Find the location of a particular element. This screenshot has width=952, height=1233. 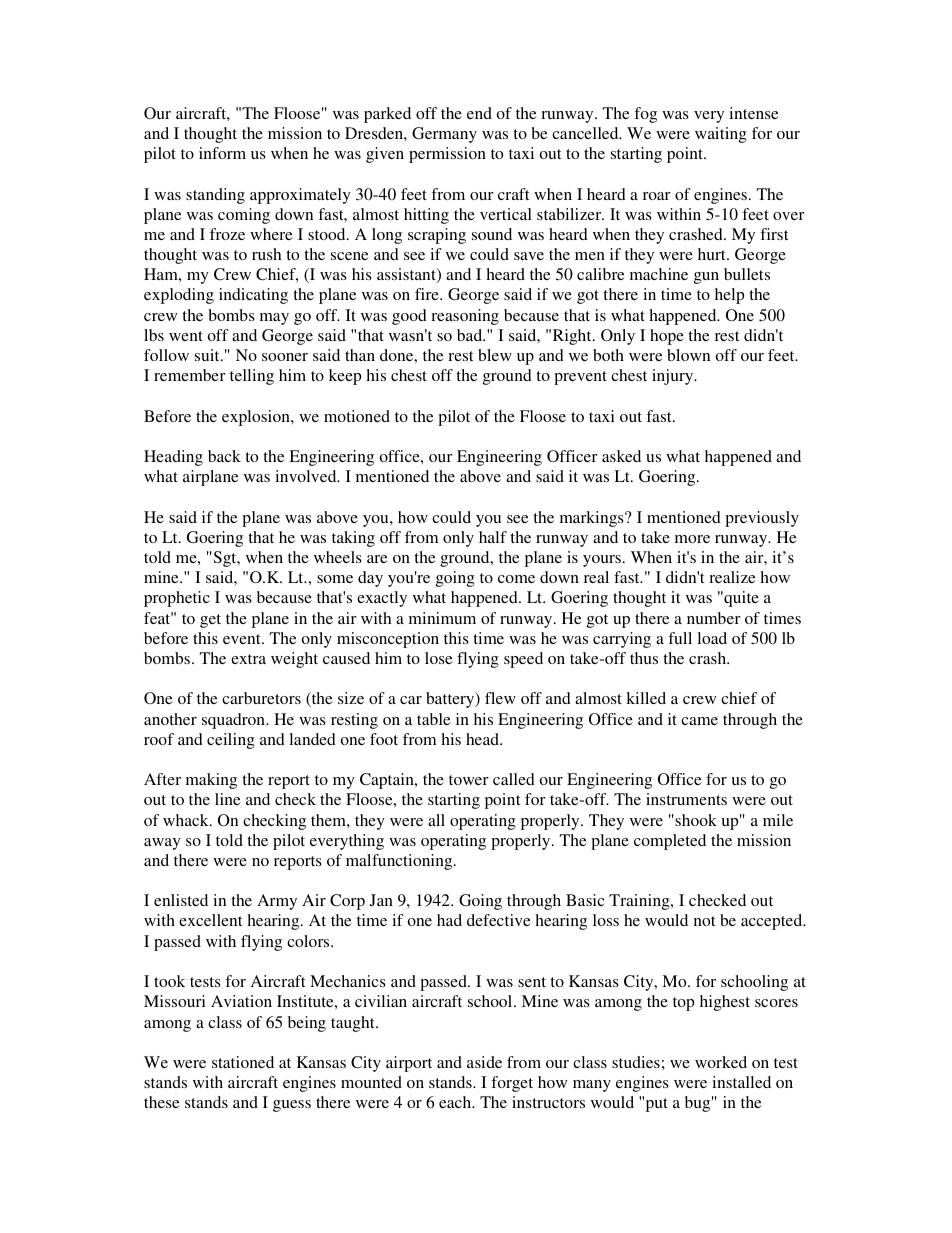

tower is located at coordinates (469, 780).
